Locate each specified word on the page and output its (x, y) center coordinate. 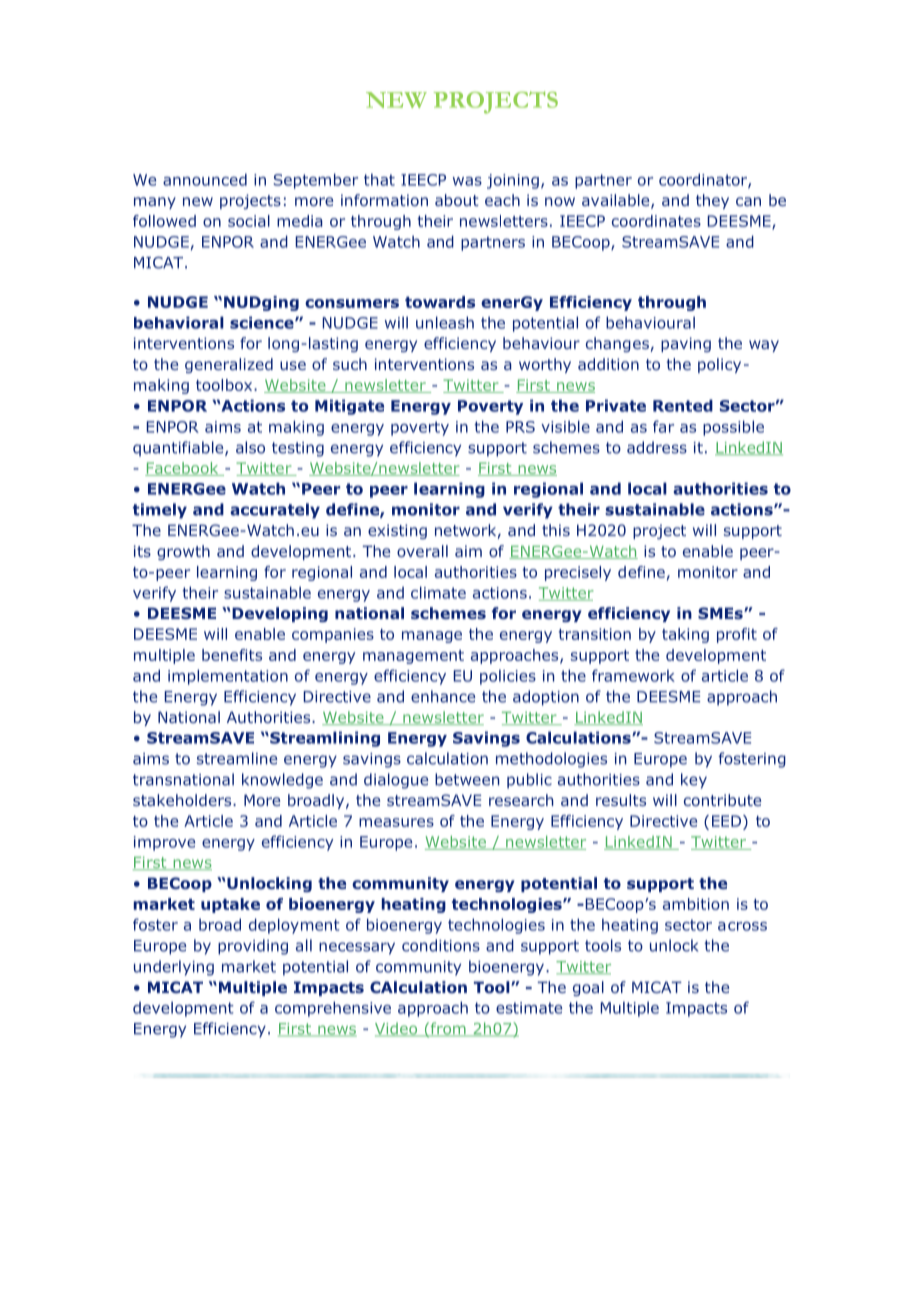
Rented (683, 405)
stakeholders (183, 800)
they (712, 201)
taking (685, 635)
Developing (280, 614)
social (249, 221)
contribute (722, 800)
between (467, 779)
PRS (520, 427)
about (457, 200)
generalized (229, 365)
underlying (174, 968)
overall (422, 551)
